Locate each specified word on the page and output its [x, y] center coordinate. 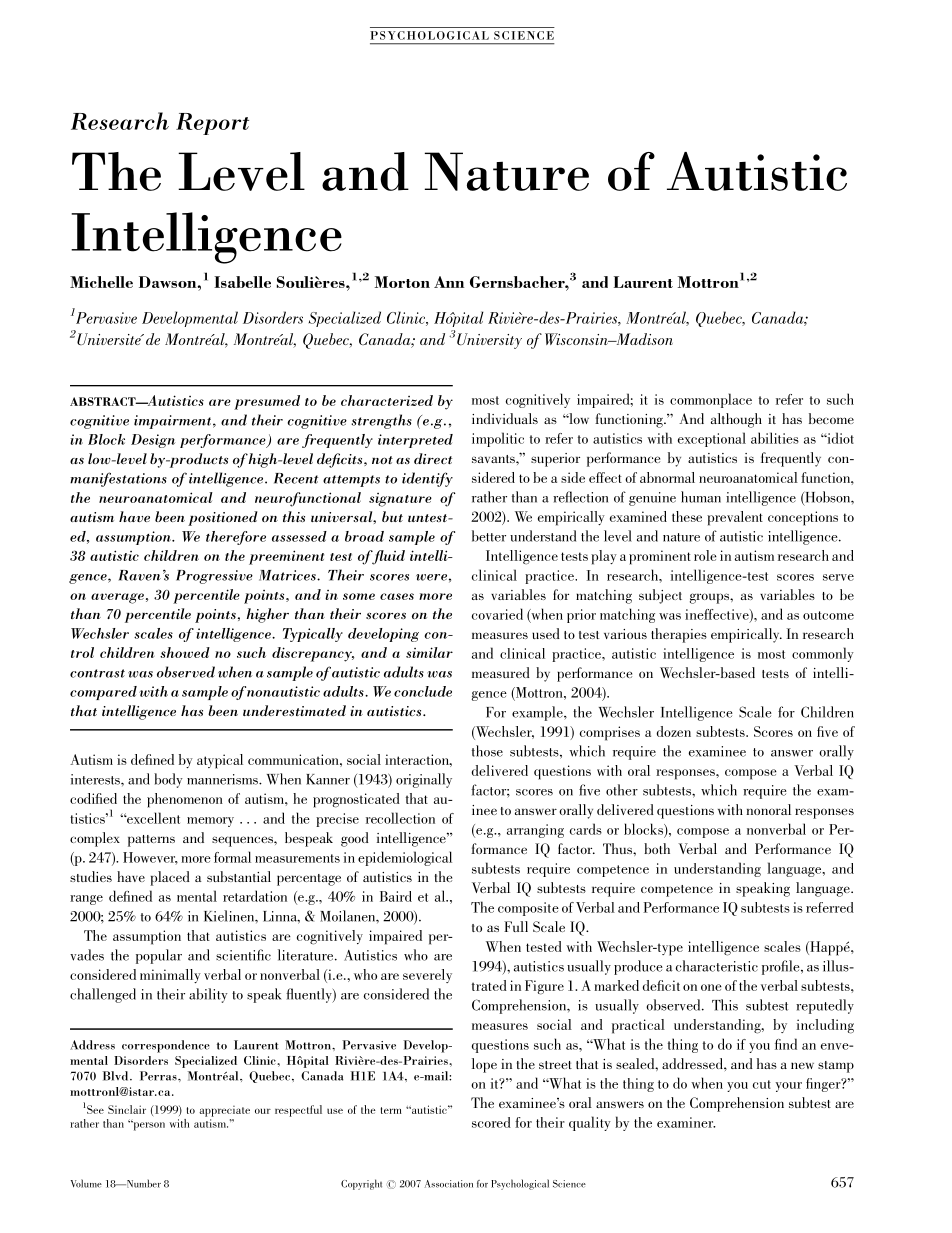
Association [449, 1184]
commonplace [711, 400]
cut [762, 1084]
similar [429, 652]
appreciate [224, 1111]
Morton [402, 282]
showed [185, 652]
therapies [679, 635]
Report [212, 124]
